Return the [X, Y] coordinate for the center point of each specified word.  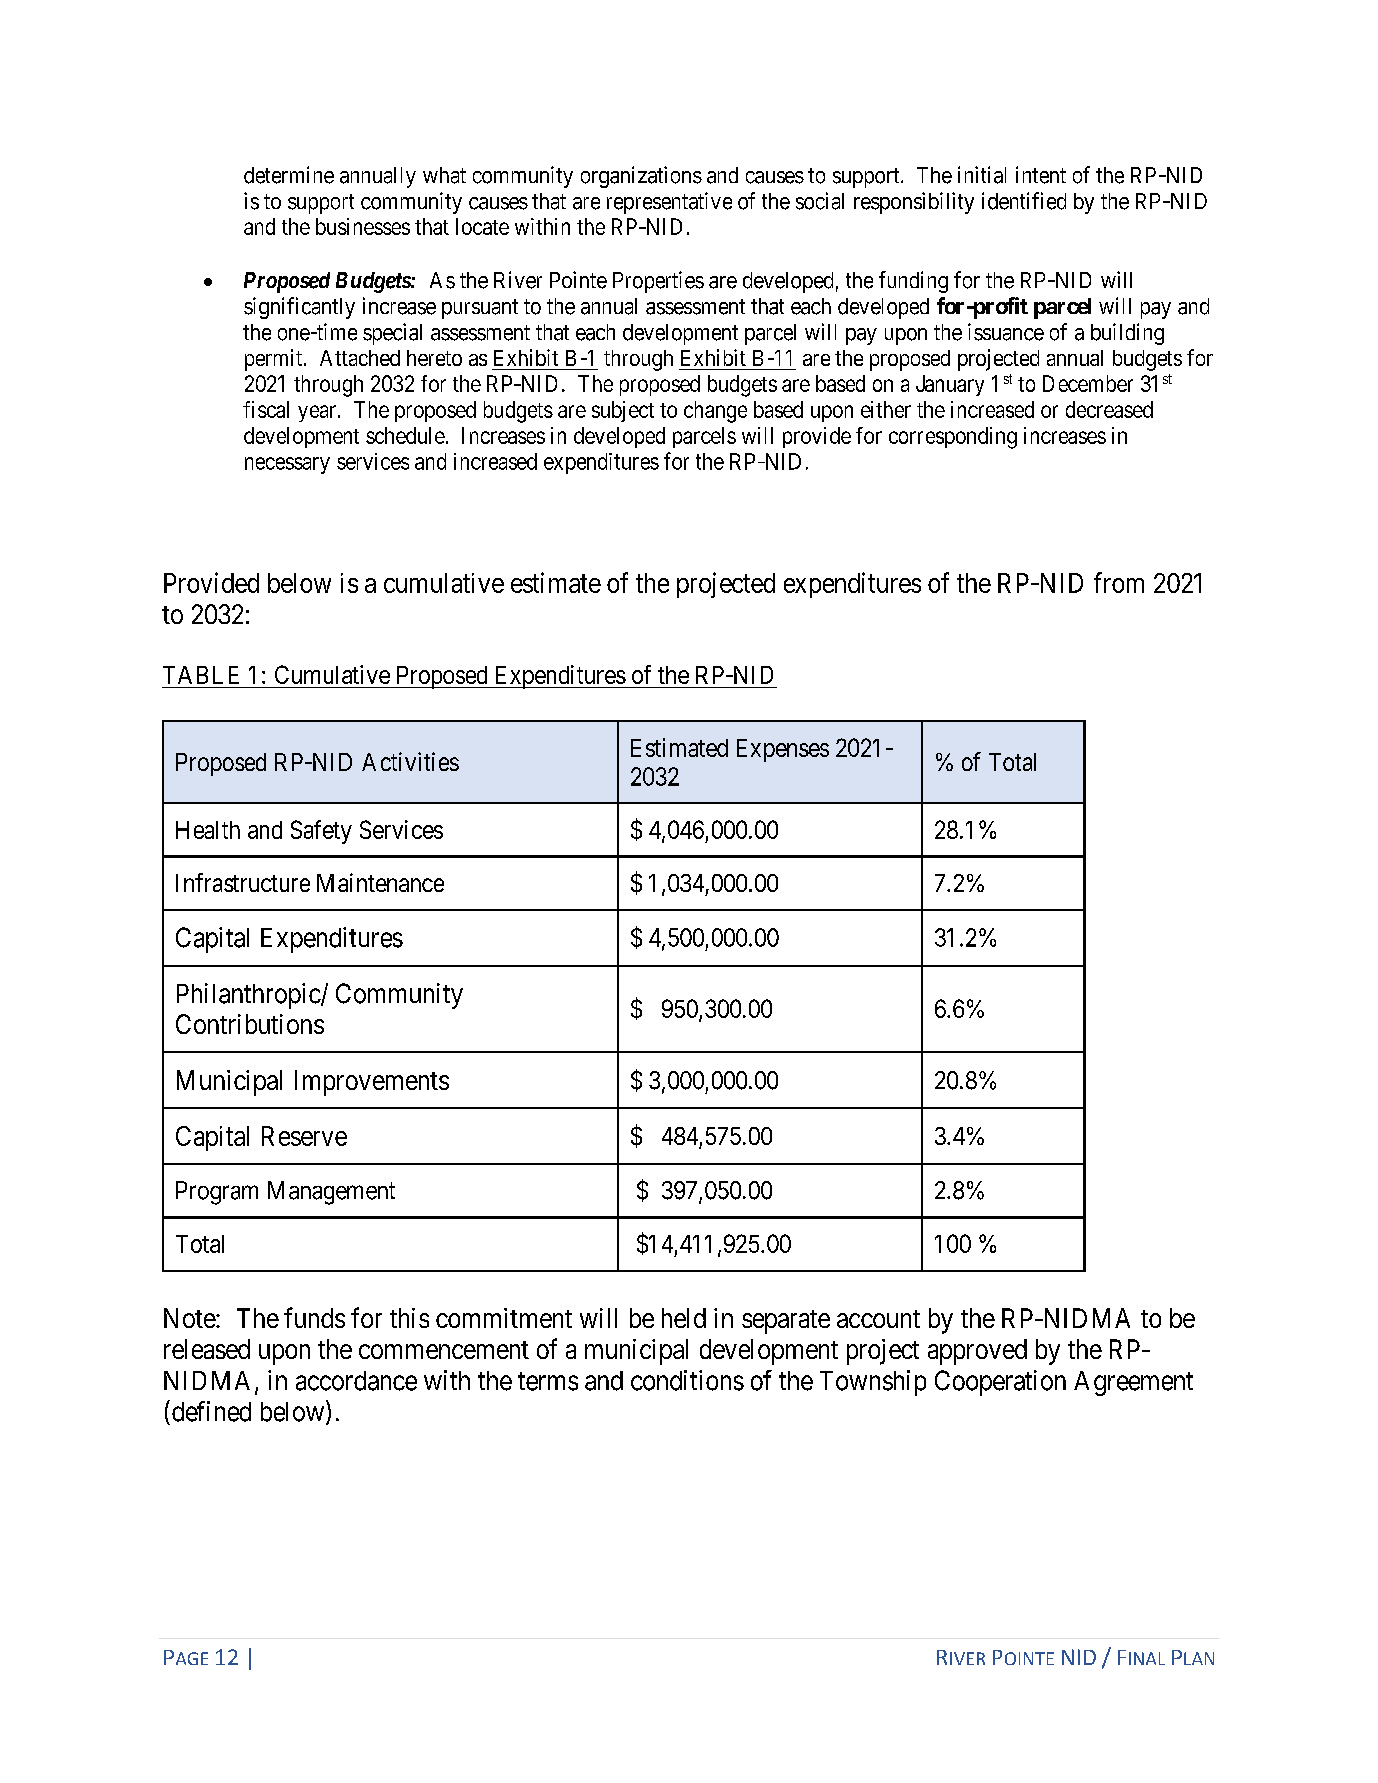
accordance [356, 1381]
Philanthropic [249, 996]
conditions [687, 1380]
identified [1024, 201]
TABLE [201, 675]
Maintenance [380, 882]
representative [669, 203]
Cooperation [1000, 1383]
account [878, 1319]
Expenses [783, 750]
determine [289, 175]
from [1119, 582]
